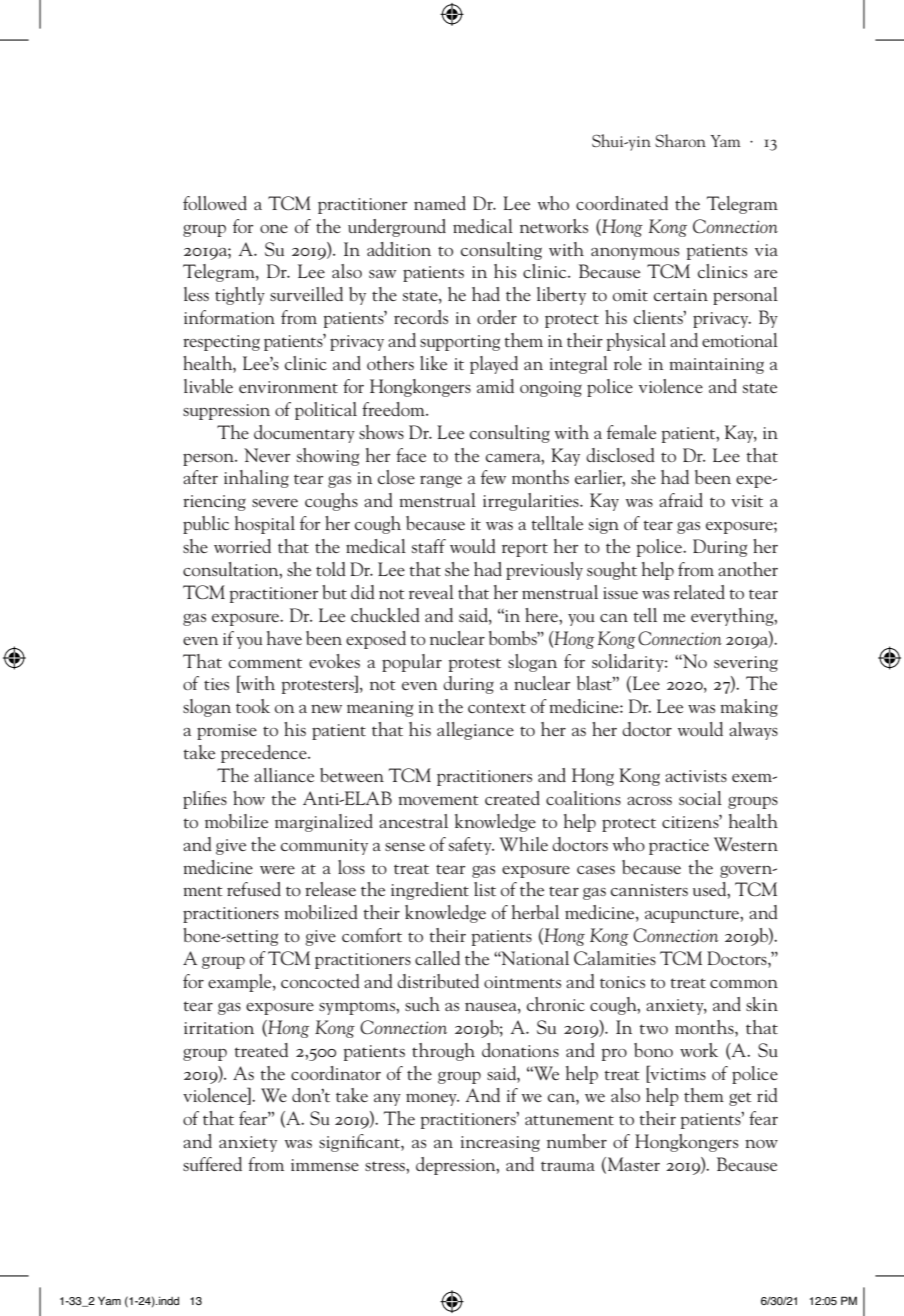 Image resolution: width=904 pixels, height=1316 pixels. I want to click on followed, so click(215, 203).
